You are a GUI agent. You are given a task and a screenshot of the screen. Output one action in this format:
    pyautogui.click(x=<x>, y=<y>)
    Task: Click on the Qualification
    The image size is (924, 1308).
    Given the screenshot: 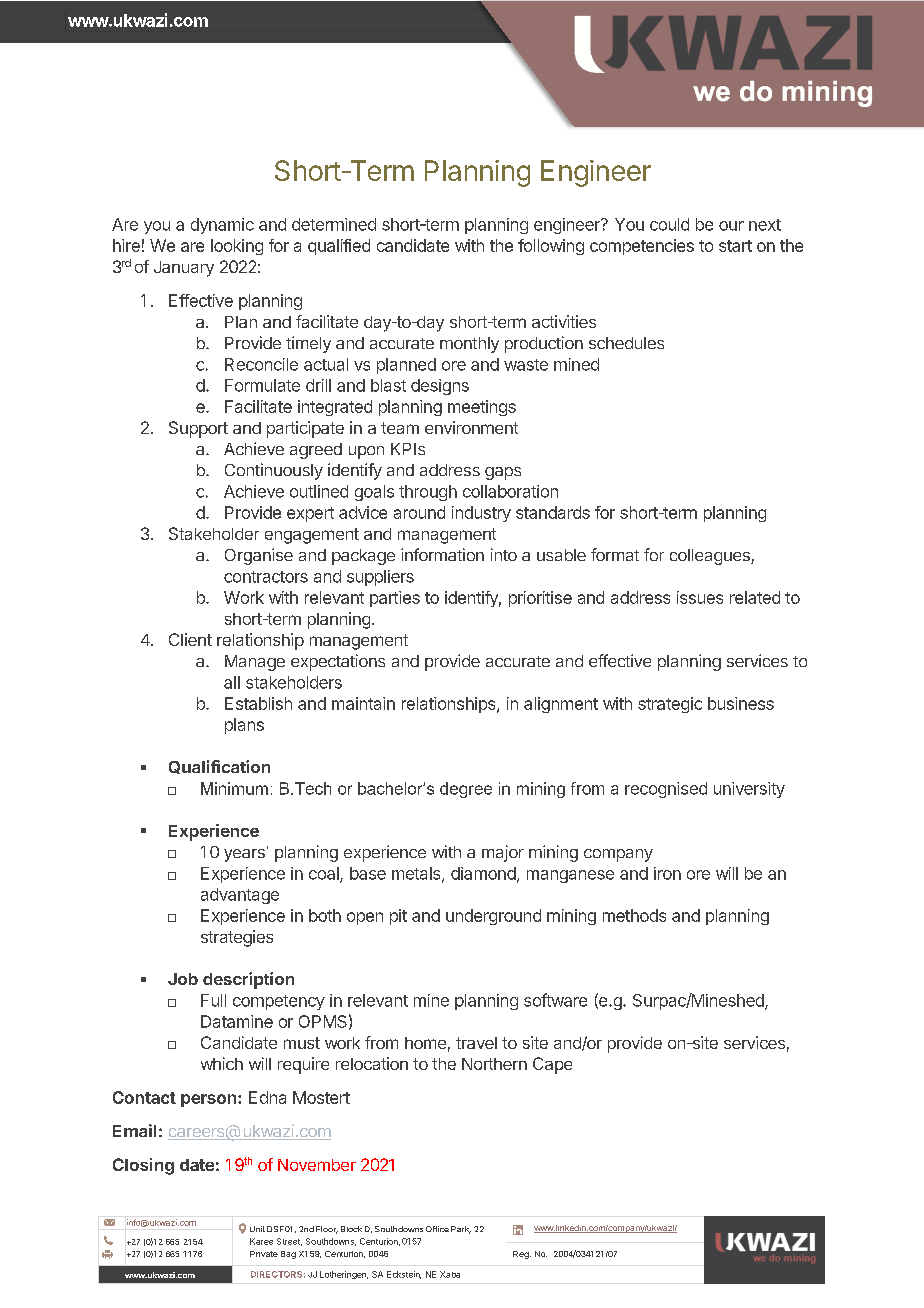 What is the action you would take?
    pyautogui.click(x=219, y=767)
